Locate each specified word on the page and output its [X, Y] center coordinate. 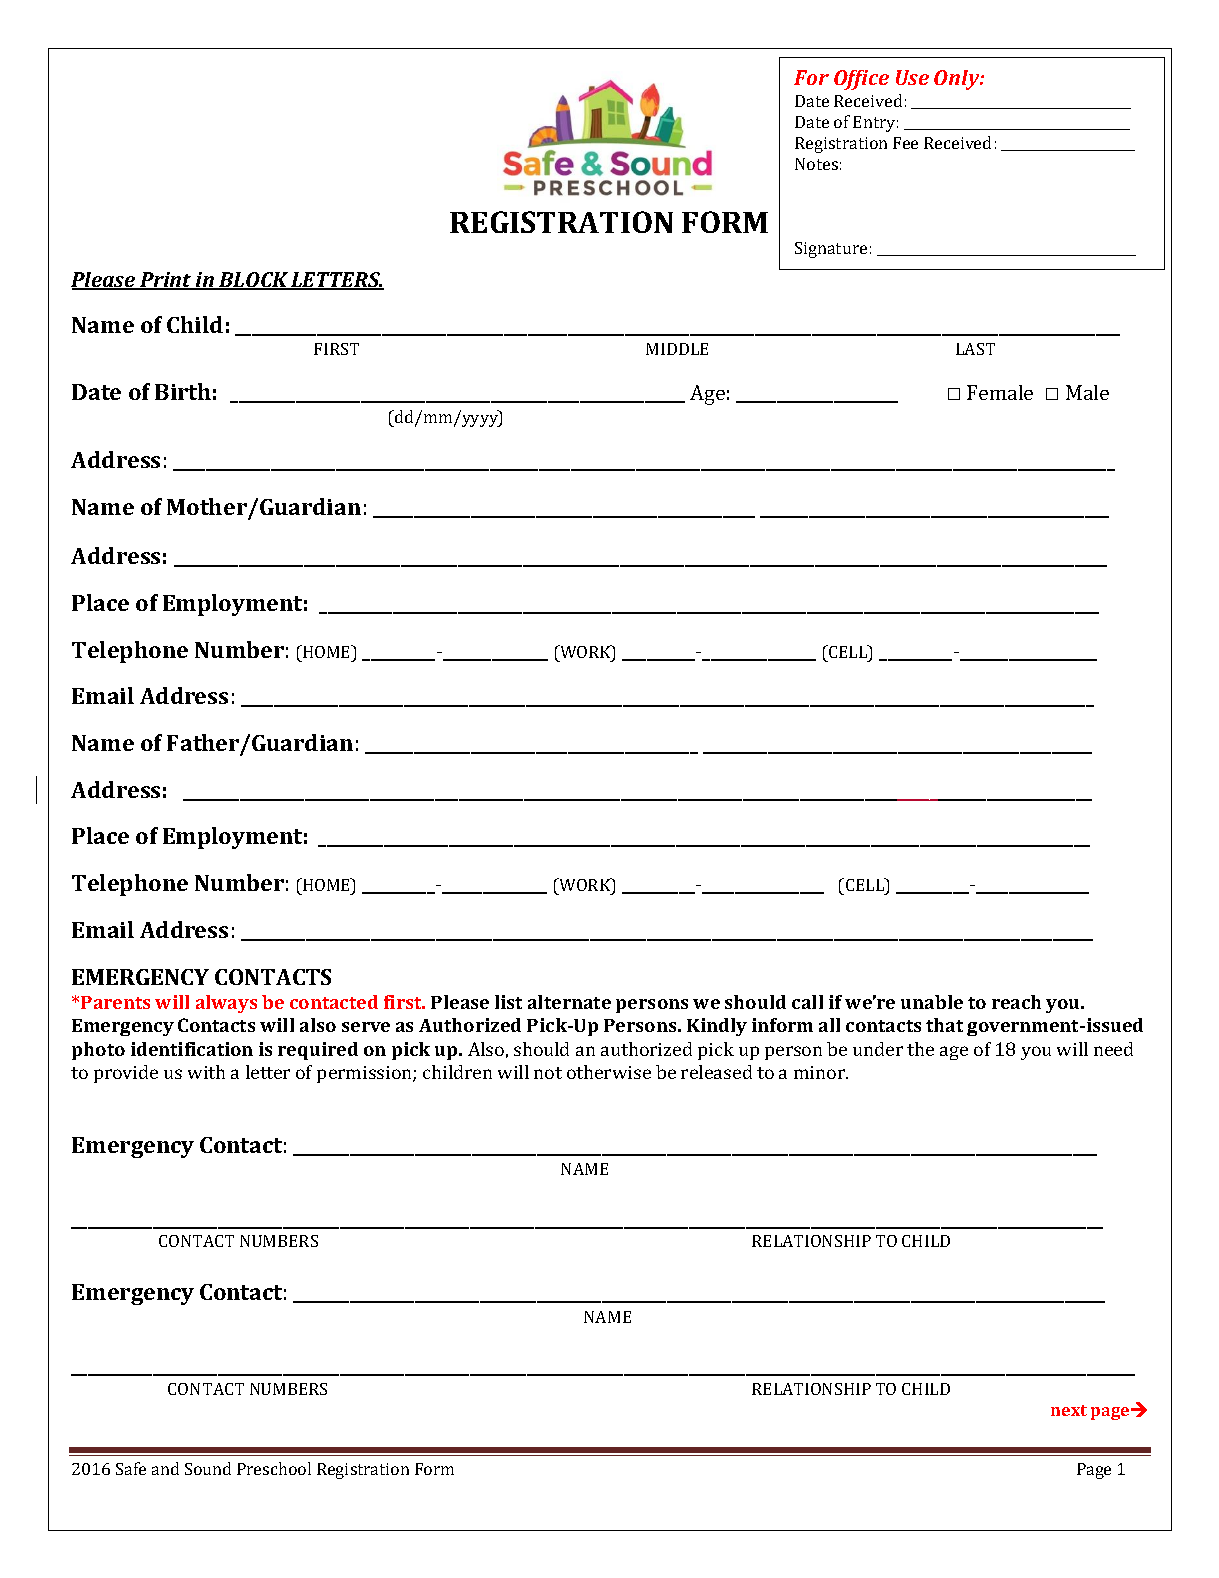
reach [1016, 1002]
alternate [569, 1002]
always [226, 1004]
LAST [975, 349]
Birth [183, 391]
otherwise [609, 1072]
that [944, 1025]
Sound [208, 1468]
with [206, 1072]
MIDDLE [677, 349]
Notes [816, 164]
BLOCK [254, 281]
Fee [905, 143]
